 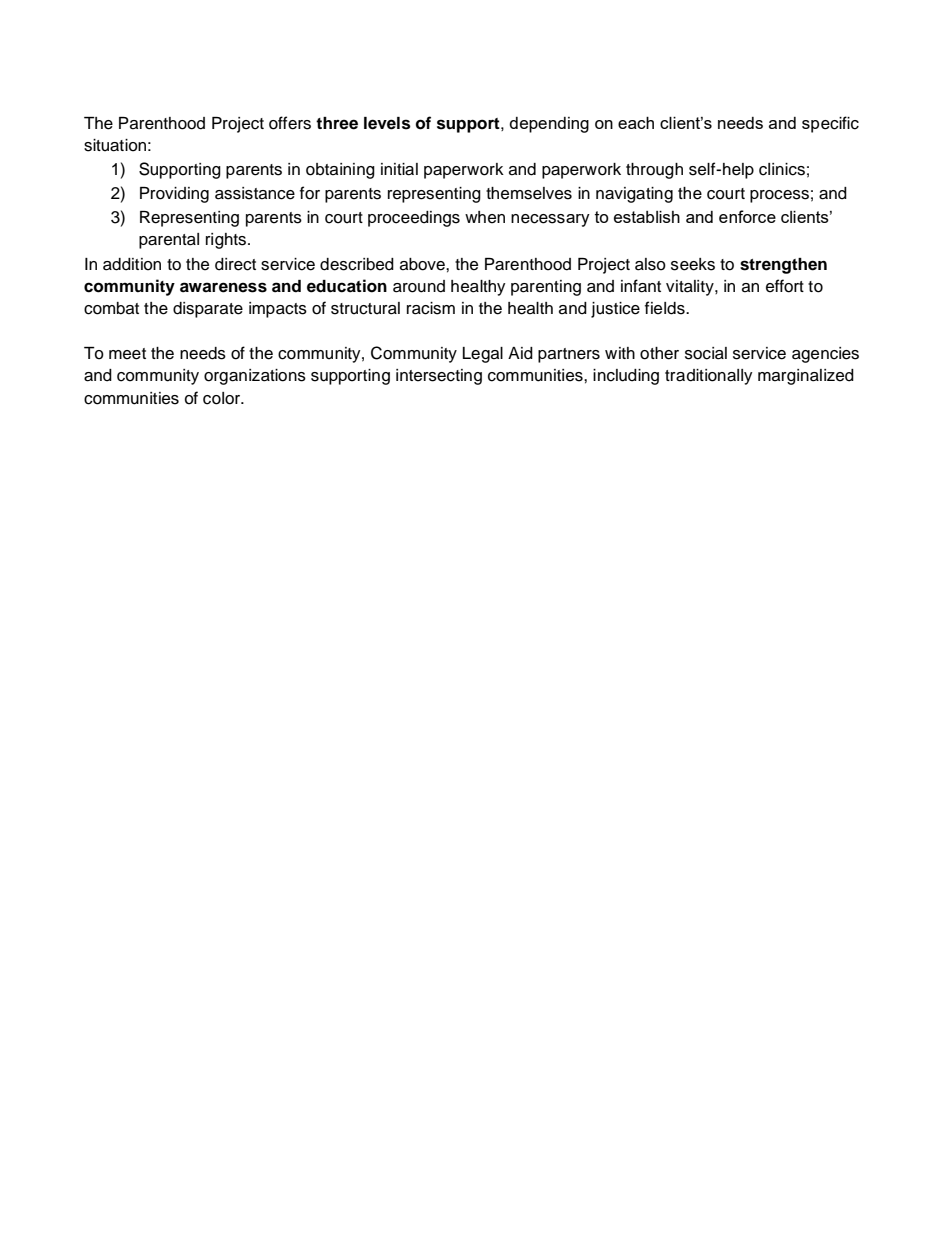 What do you see at coordinates (290, 123) in the screenshot?
I see `offers` at bounding box center [290, 123].
